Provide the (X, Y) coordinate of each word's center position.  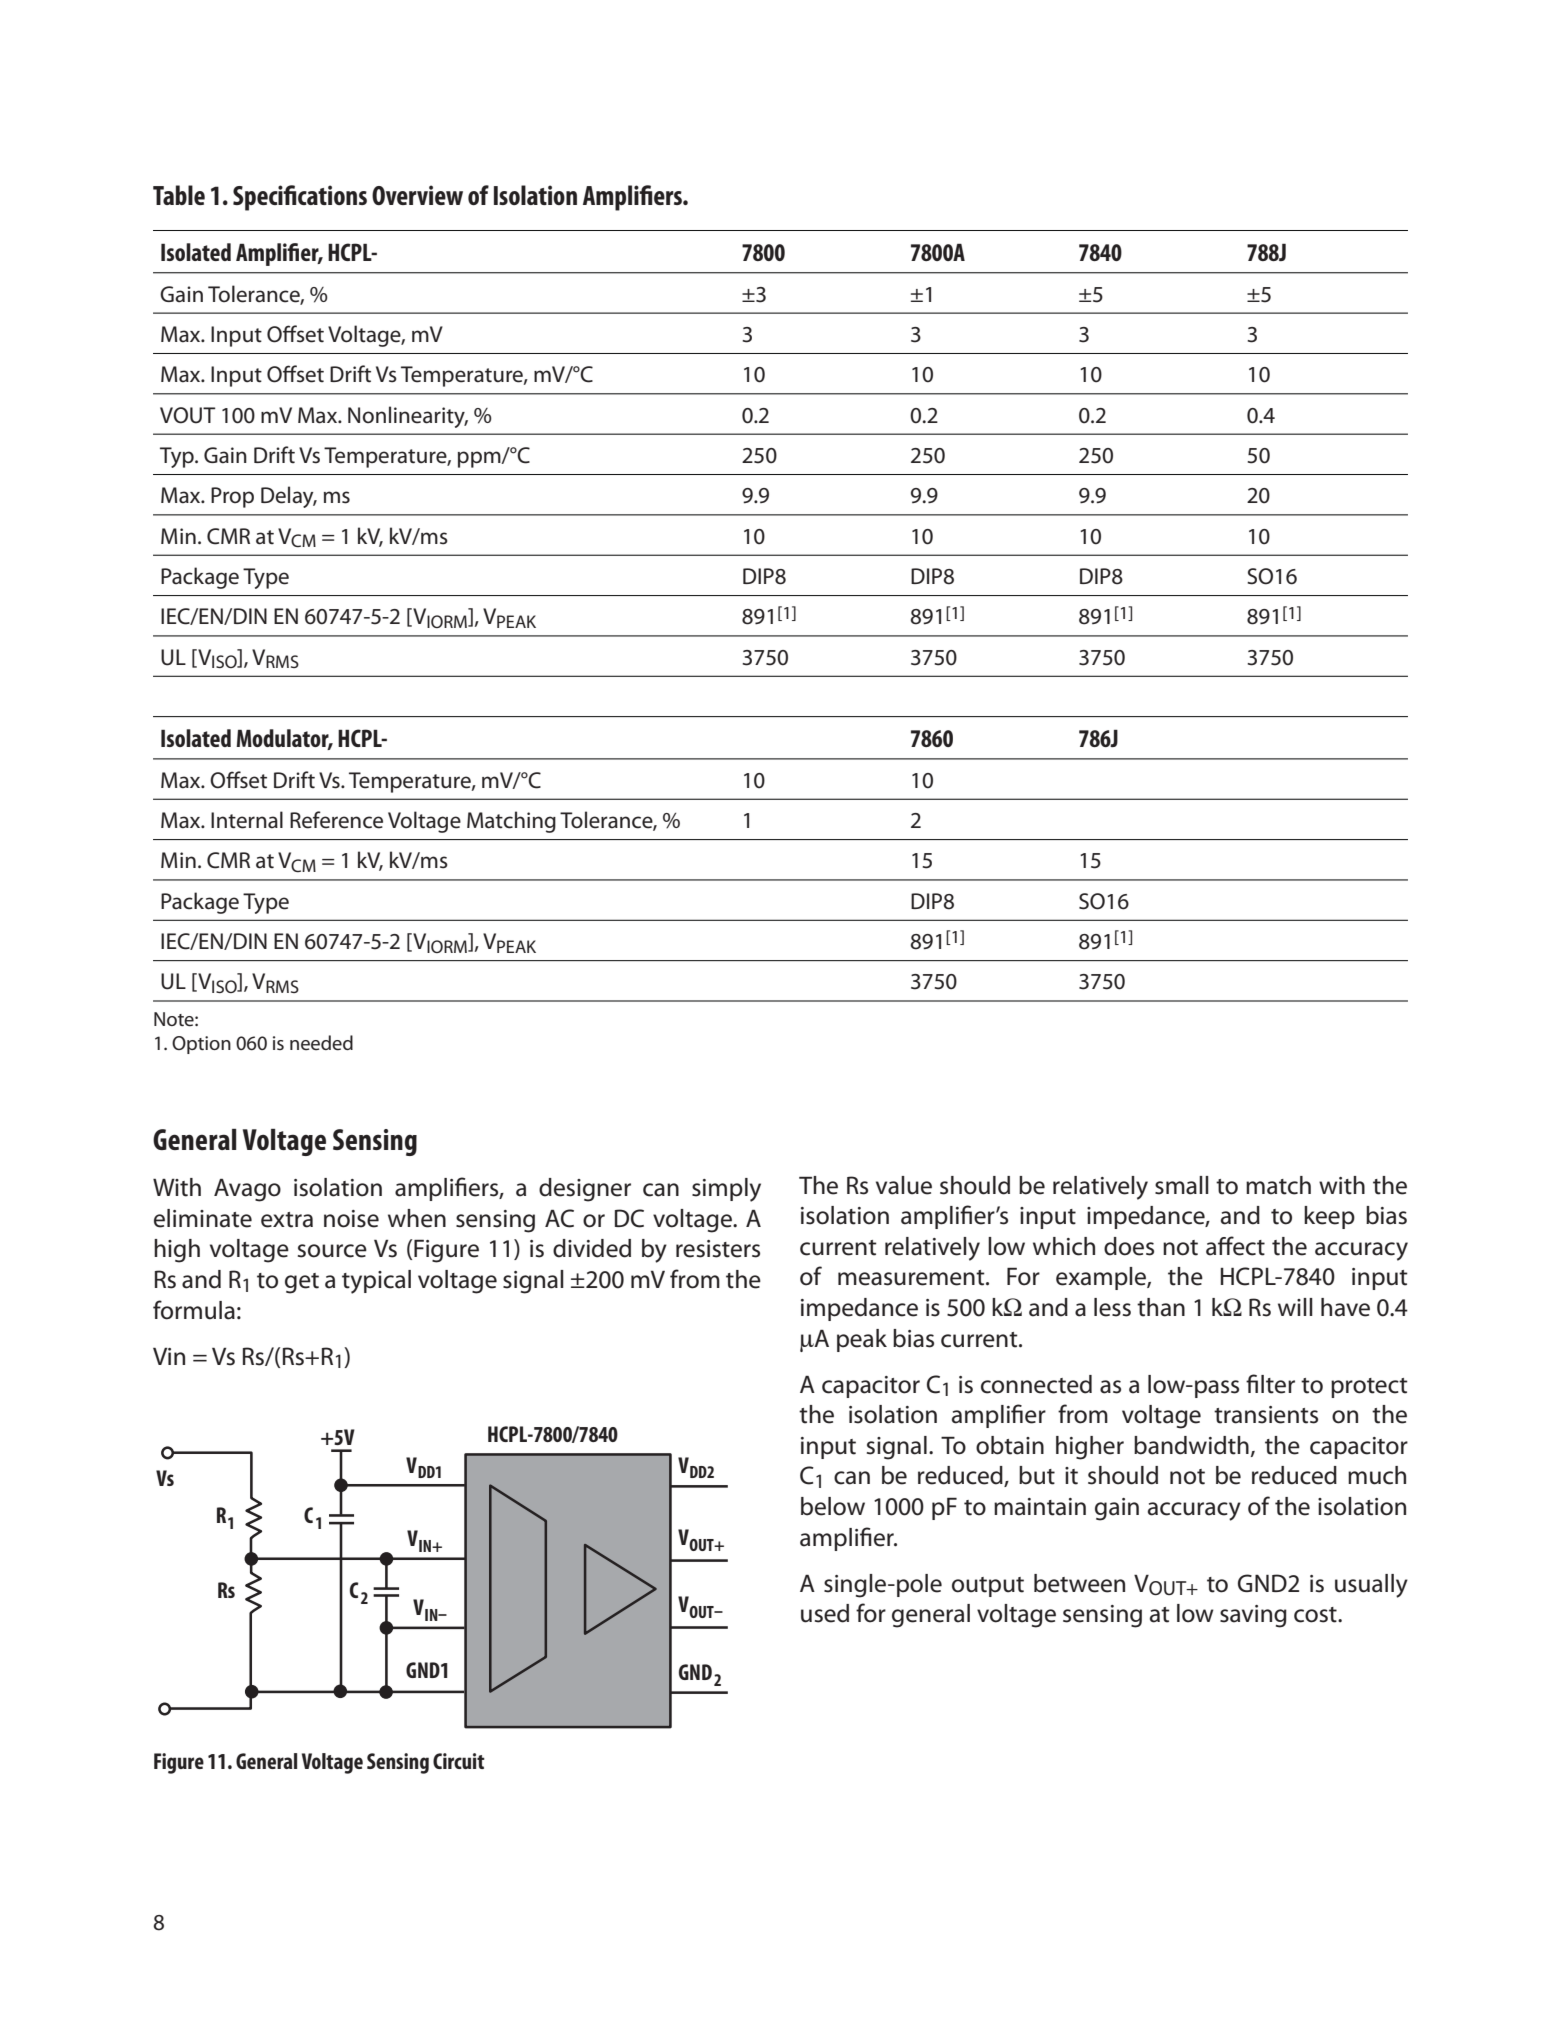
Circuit (459, 1761)
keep (1329, 1217)
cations (332, 195)
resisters (718, 1249)
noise (351, 1219)
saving (1253, 1616)
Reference (336, 820)
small (1182, 1185)
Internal (247, 820)
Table (179, 195)
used (825, 1613)
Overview (417, 195)
